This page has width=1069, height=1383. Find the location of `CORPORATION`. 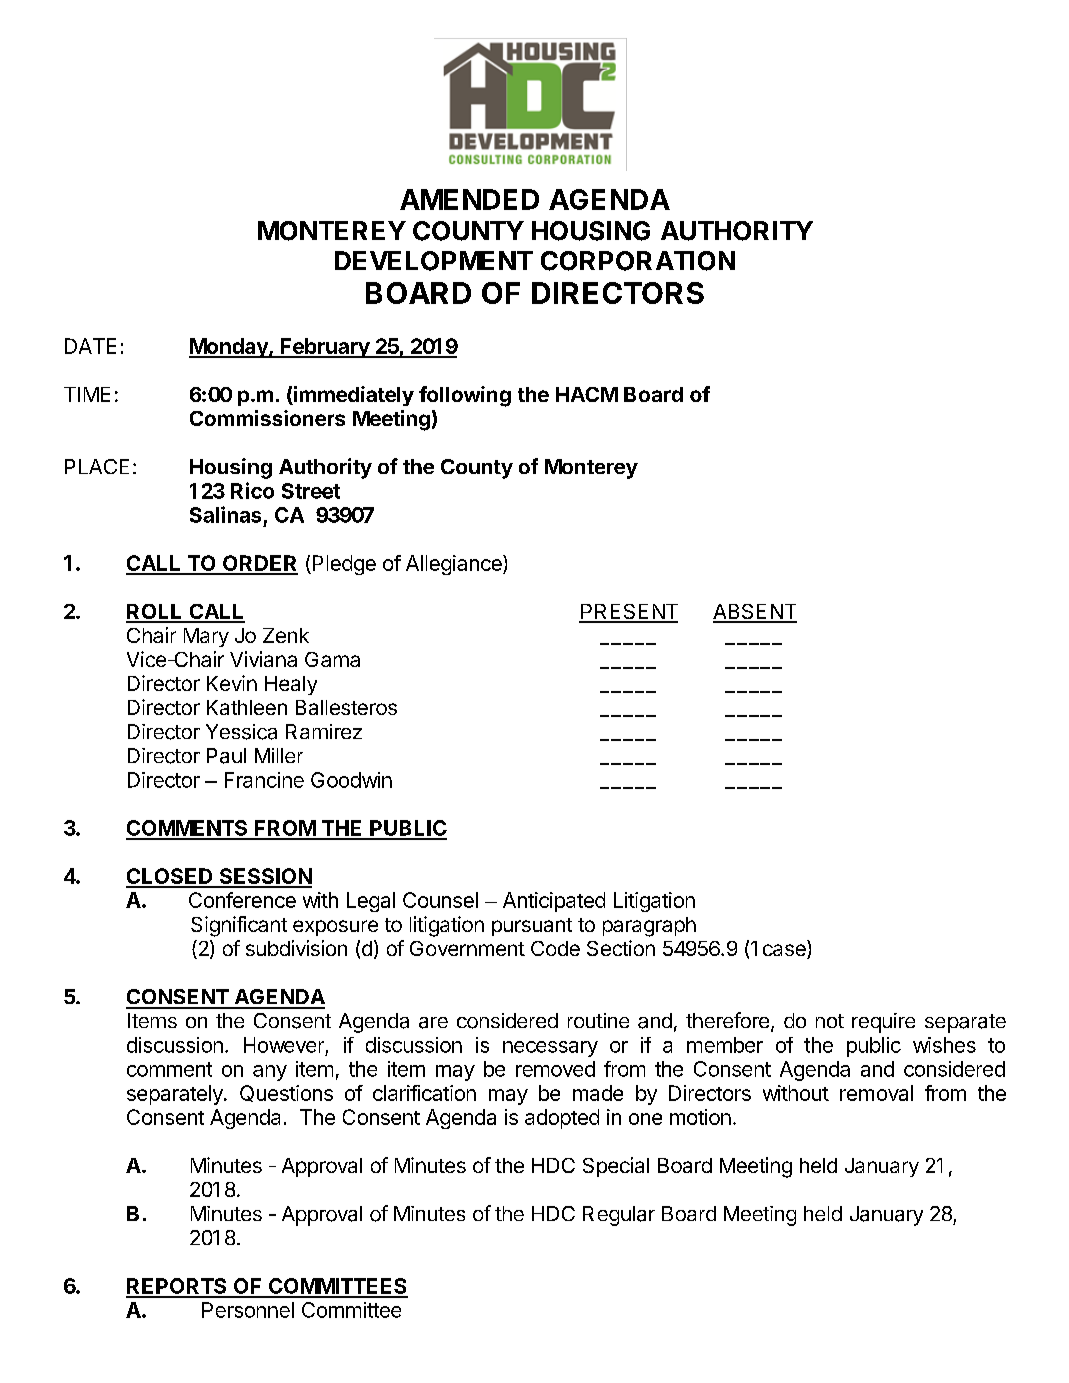

CORPORATION is located at coordinates (638, 261).
